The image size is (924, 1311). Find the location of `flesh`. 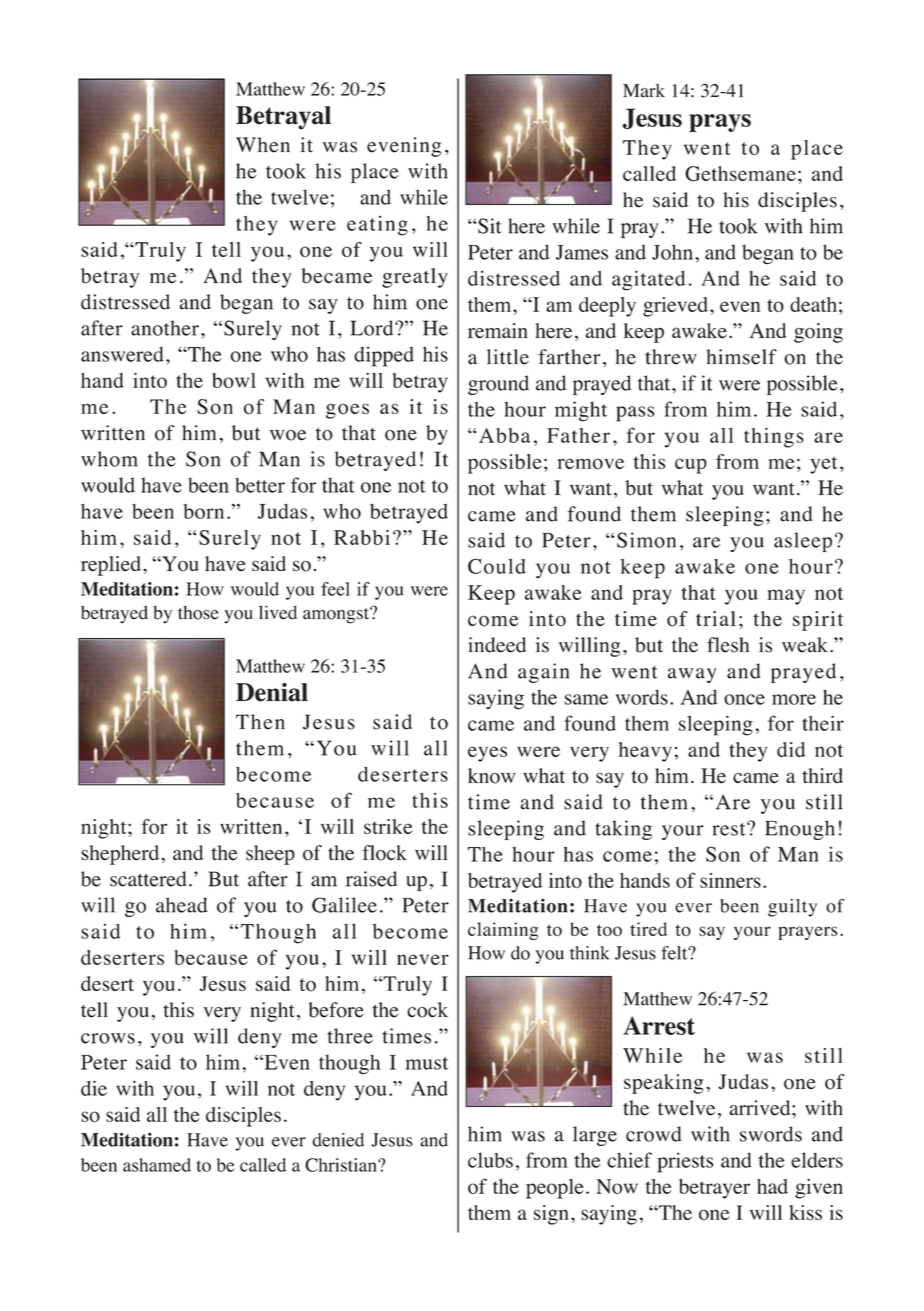

flesh is located at coordinates (728, 645).
